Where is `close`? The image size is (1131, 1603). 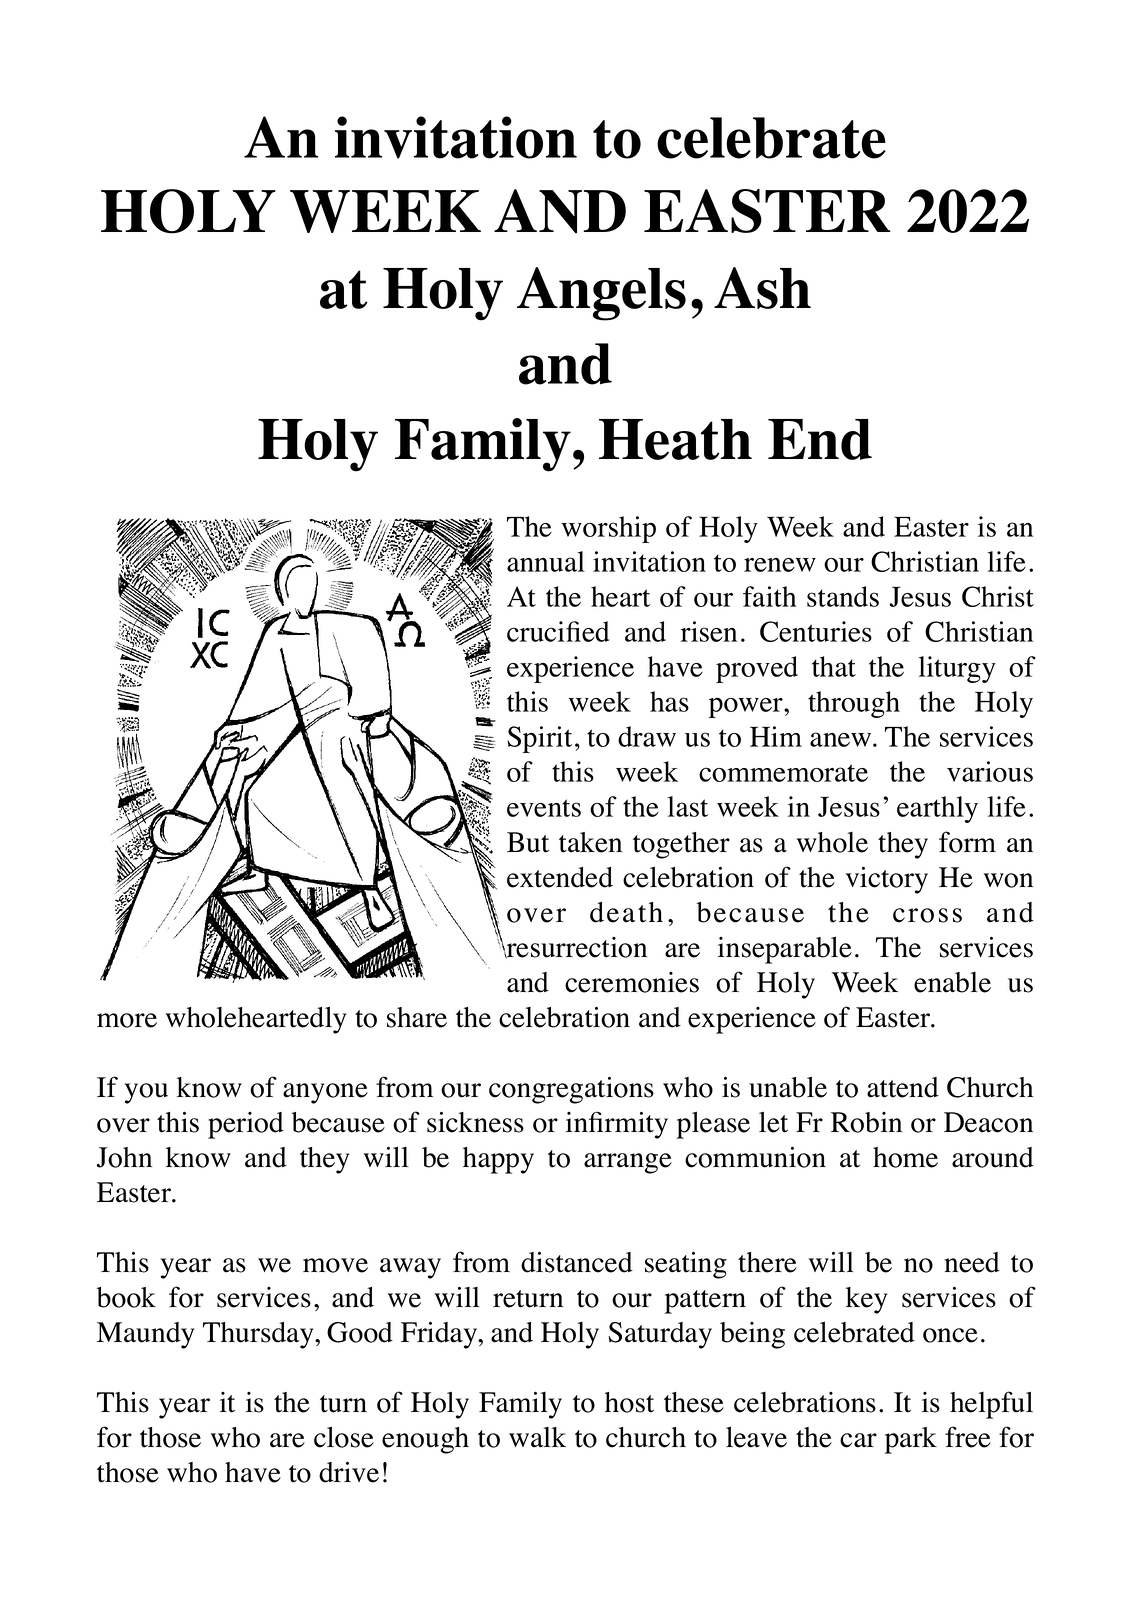 close is located at coordinates (344, 1437).
